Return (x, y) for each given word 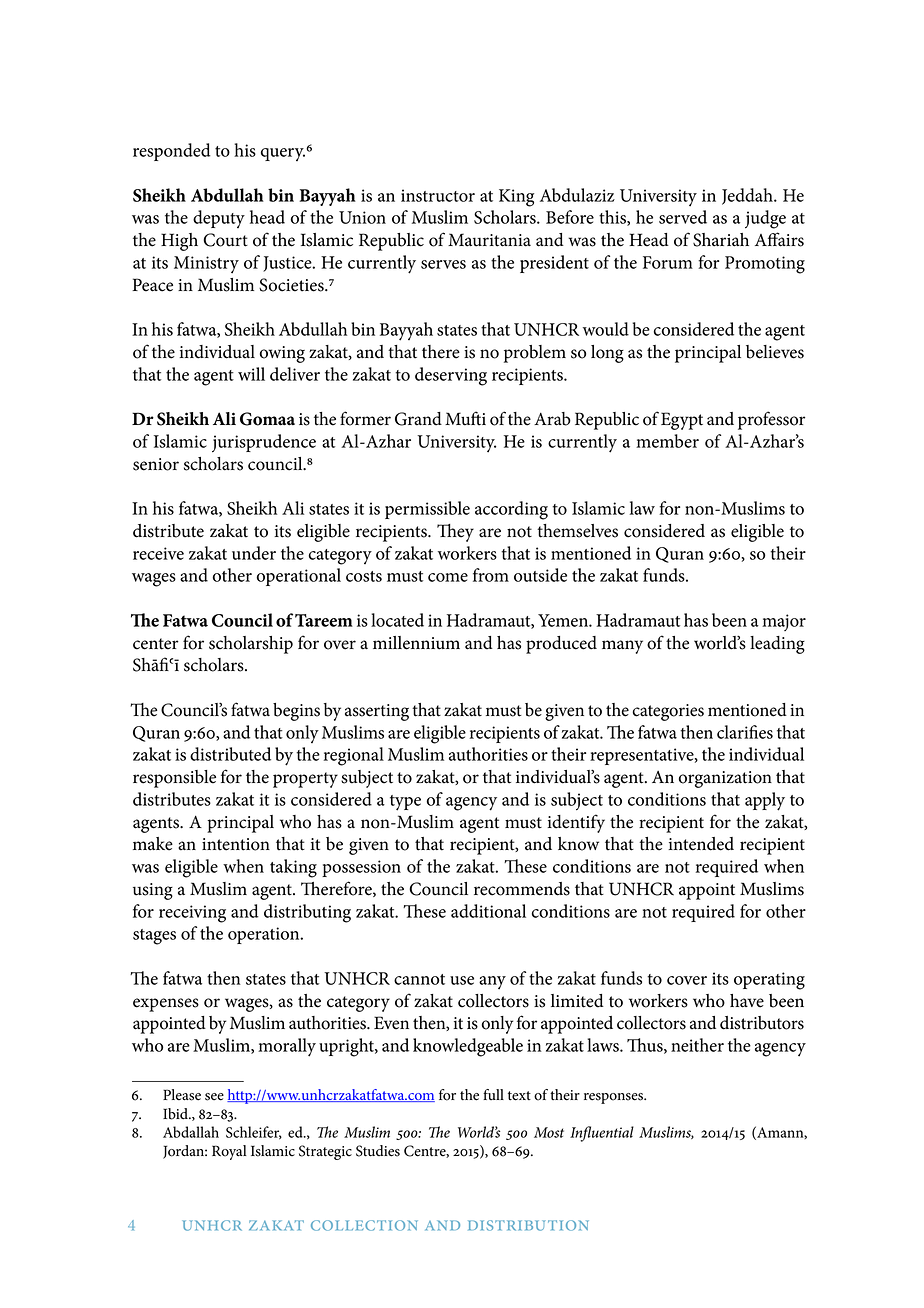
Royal (229, 1152)
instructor (438, 195)
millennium (416, 643)
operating (769, 981)
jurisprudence (264, 443)
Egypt (682, 421)
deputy (219, 219)
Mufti (465, 418)
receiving (192, 914)
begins (296, 712)
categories (668, 712)
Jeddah (748, 196)
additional (488, 911)
